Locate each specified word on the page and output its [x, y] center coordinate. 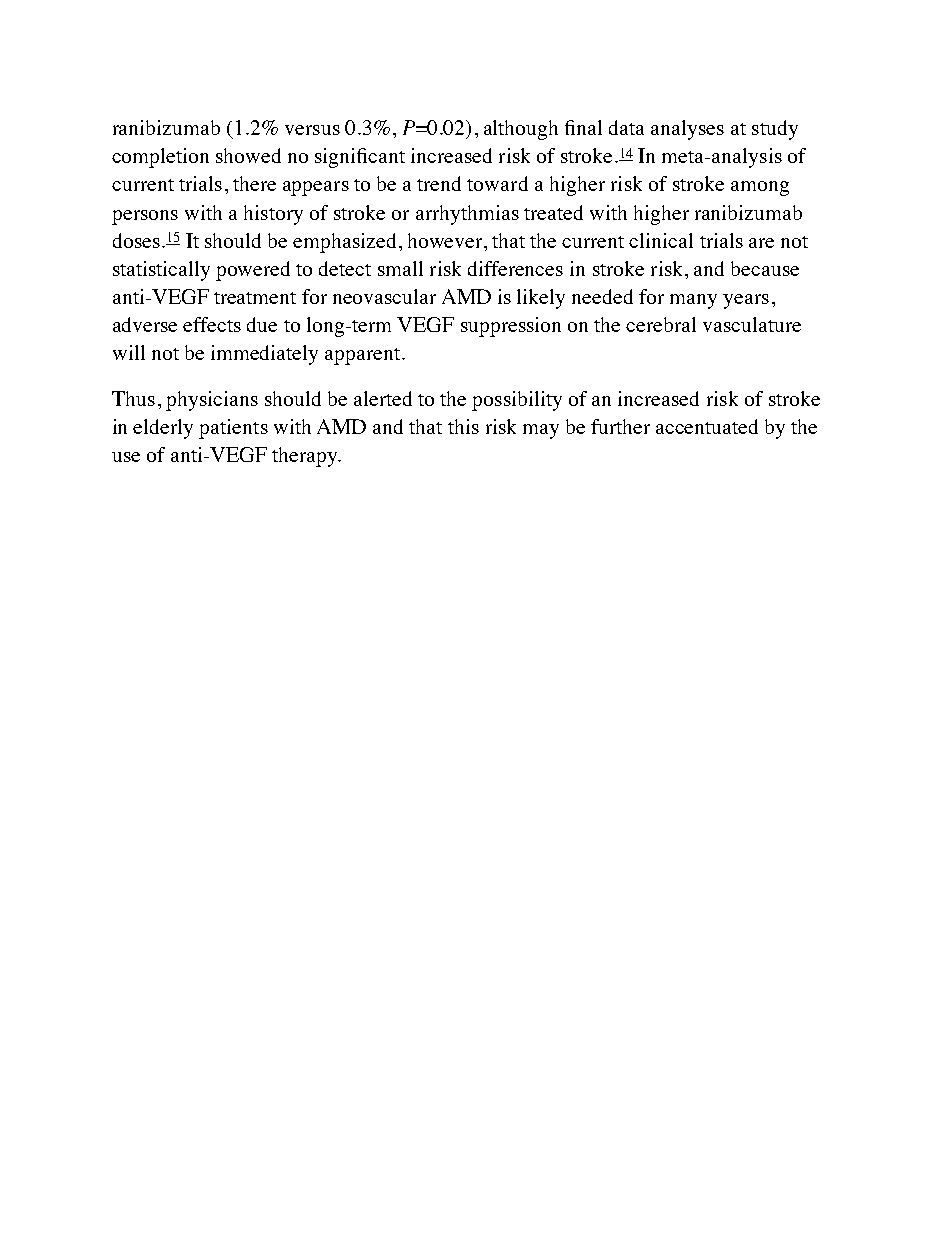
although [521, 130]
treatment [255, 298]
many [693, 301]
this [463, 426]
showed [248, 155]
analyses [687, 130]
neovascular [384, 296]
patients [233, 429]
